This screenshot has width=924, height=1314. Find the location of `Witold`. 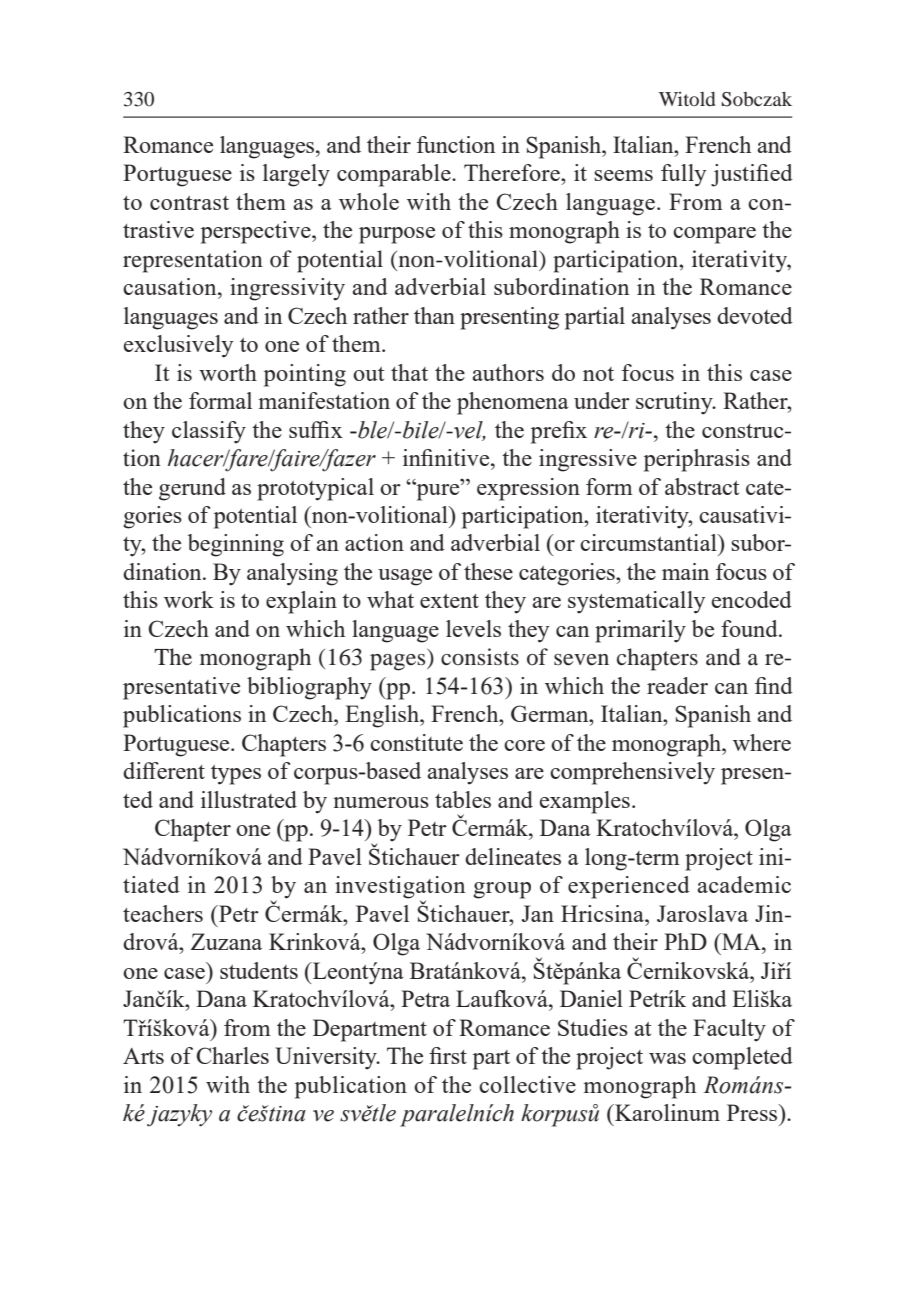

Witold is located at coordinates (687, 99).
